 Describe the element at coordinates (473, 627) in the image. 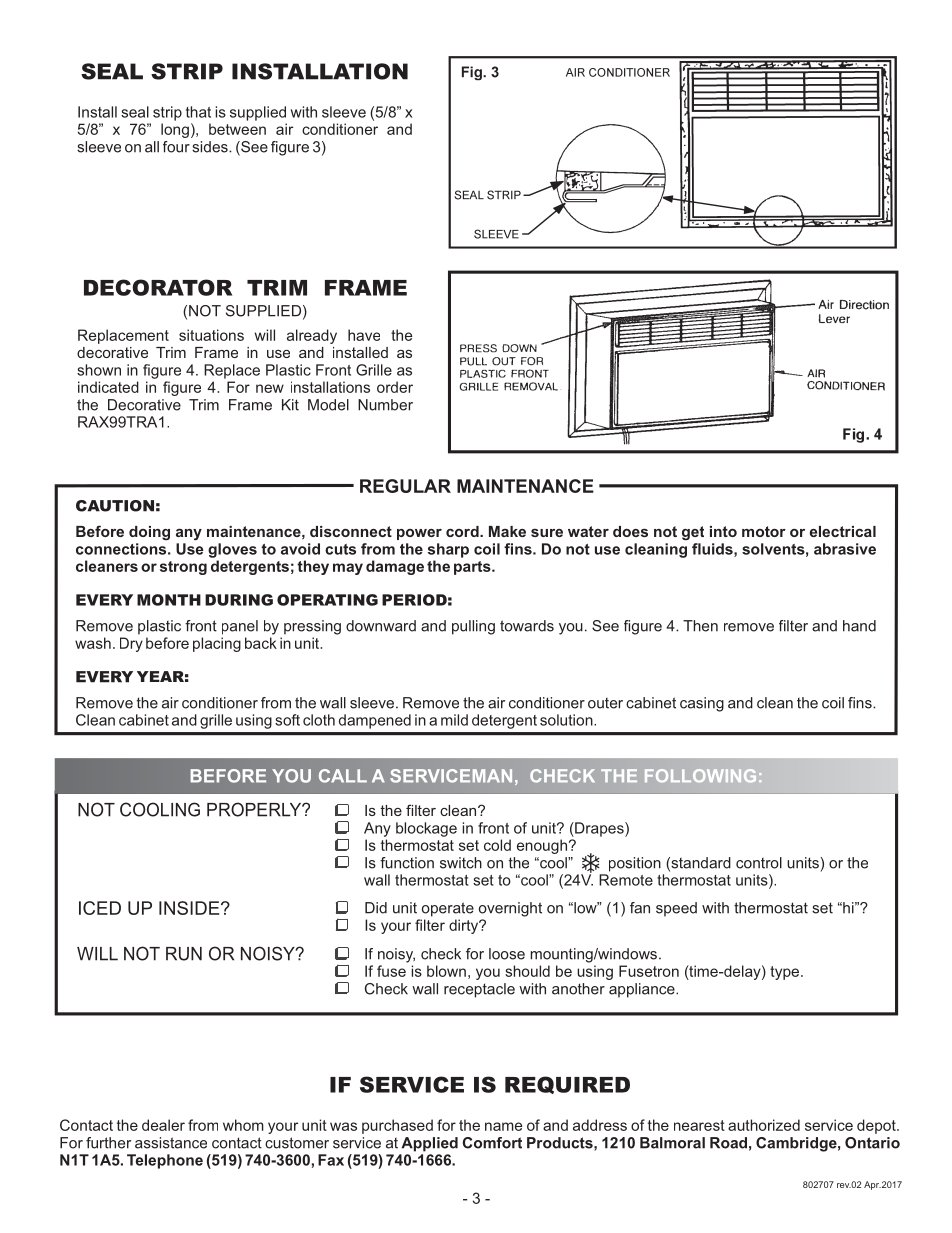

I see `pulling` at that location.
